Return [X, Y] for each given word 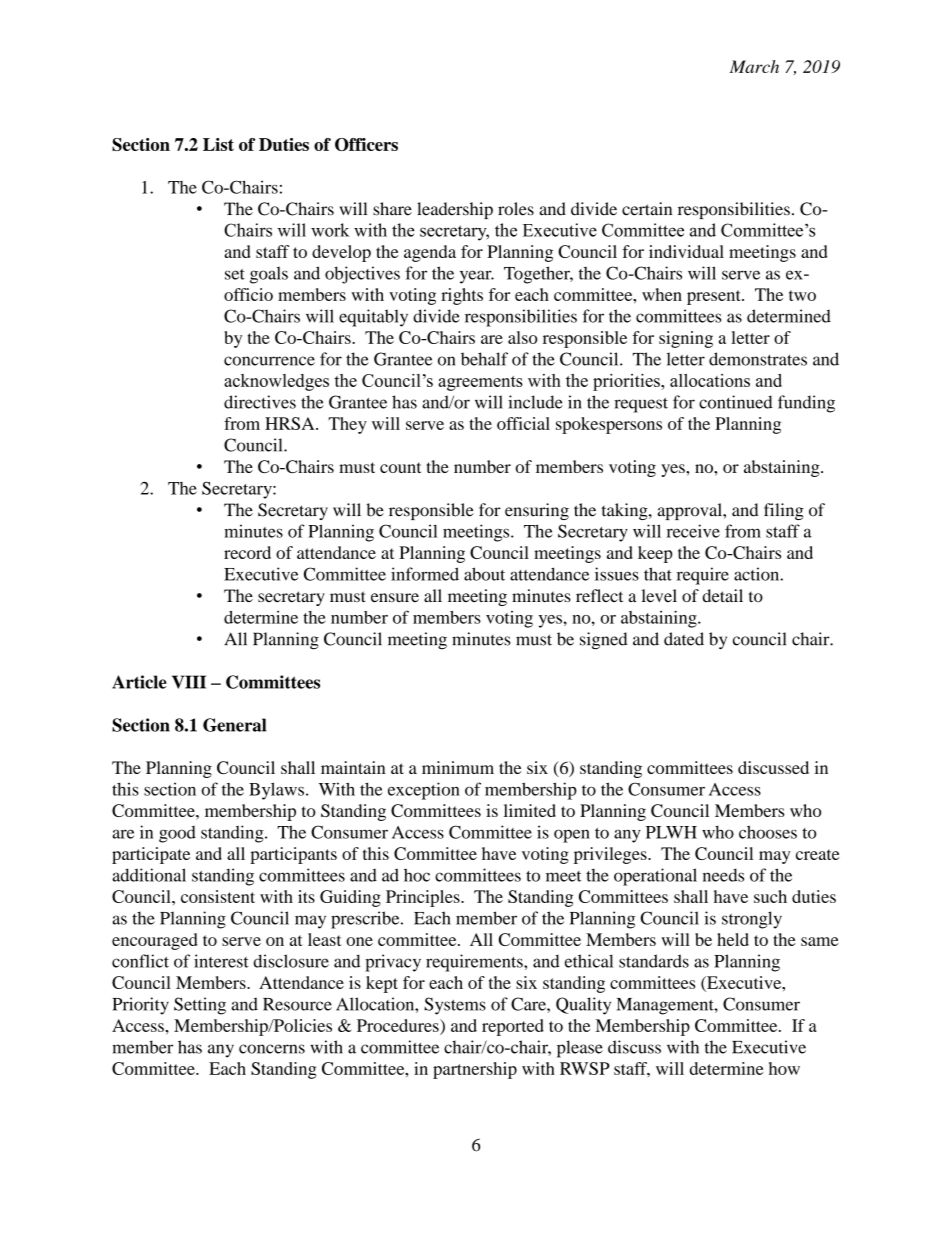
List [218, 144]
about [484, 574]
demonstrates [758, 359]
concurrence [269, 361]
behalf [484, 359]
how [784, 1068]
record [247, 552]
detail [722, 595]
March [754, 66]
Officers [366, 144]
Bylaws [276, 791]
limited [530, 810]
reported [513, 1027]
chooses [768, 832]
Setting [200, 1006]
